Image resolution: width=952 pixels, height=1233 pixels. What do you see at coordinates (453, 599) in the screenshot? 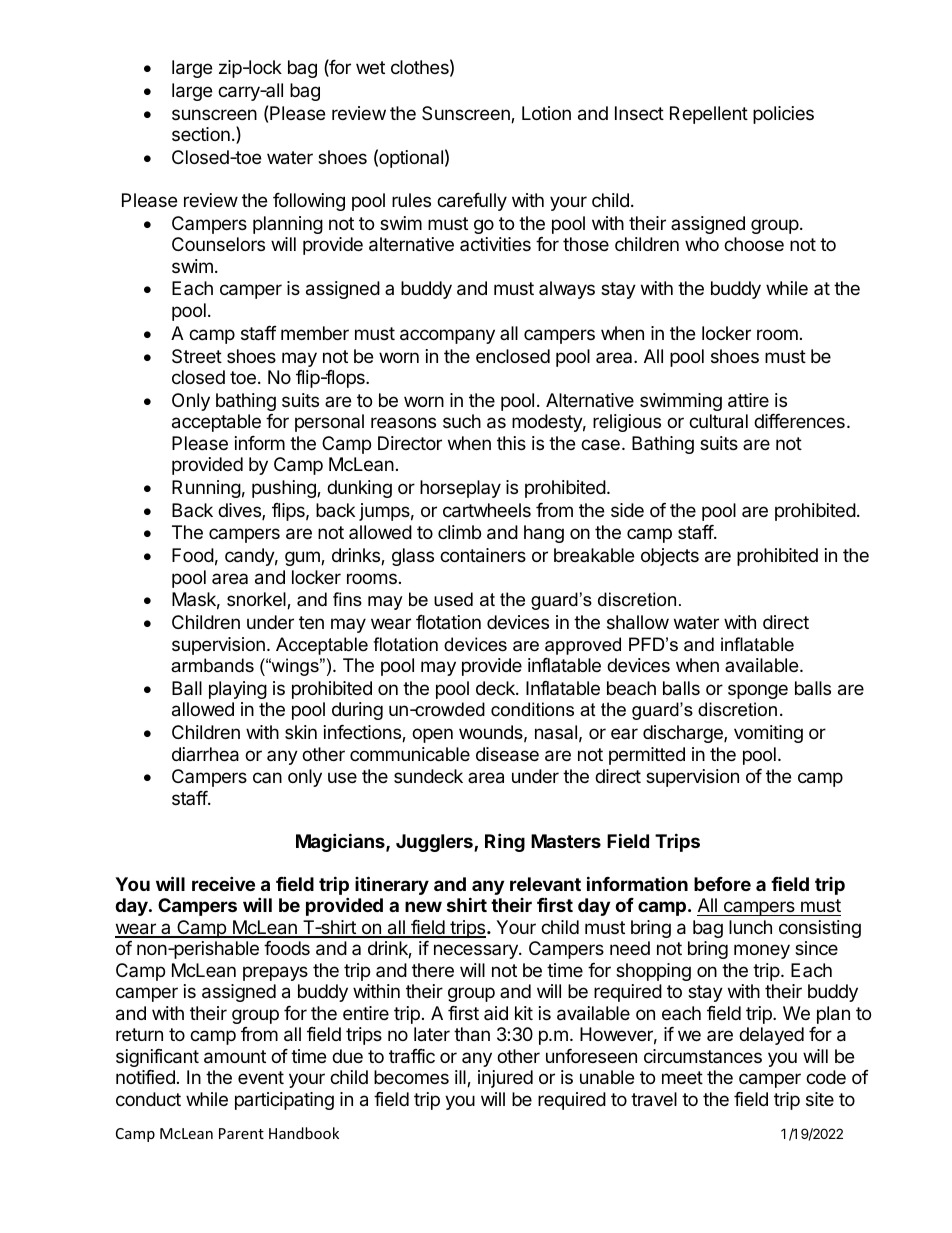
I see `used` at bounding box center [453, 599].
